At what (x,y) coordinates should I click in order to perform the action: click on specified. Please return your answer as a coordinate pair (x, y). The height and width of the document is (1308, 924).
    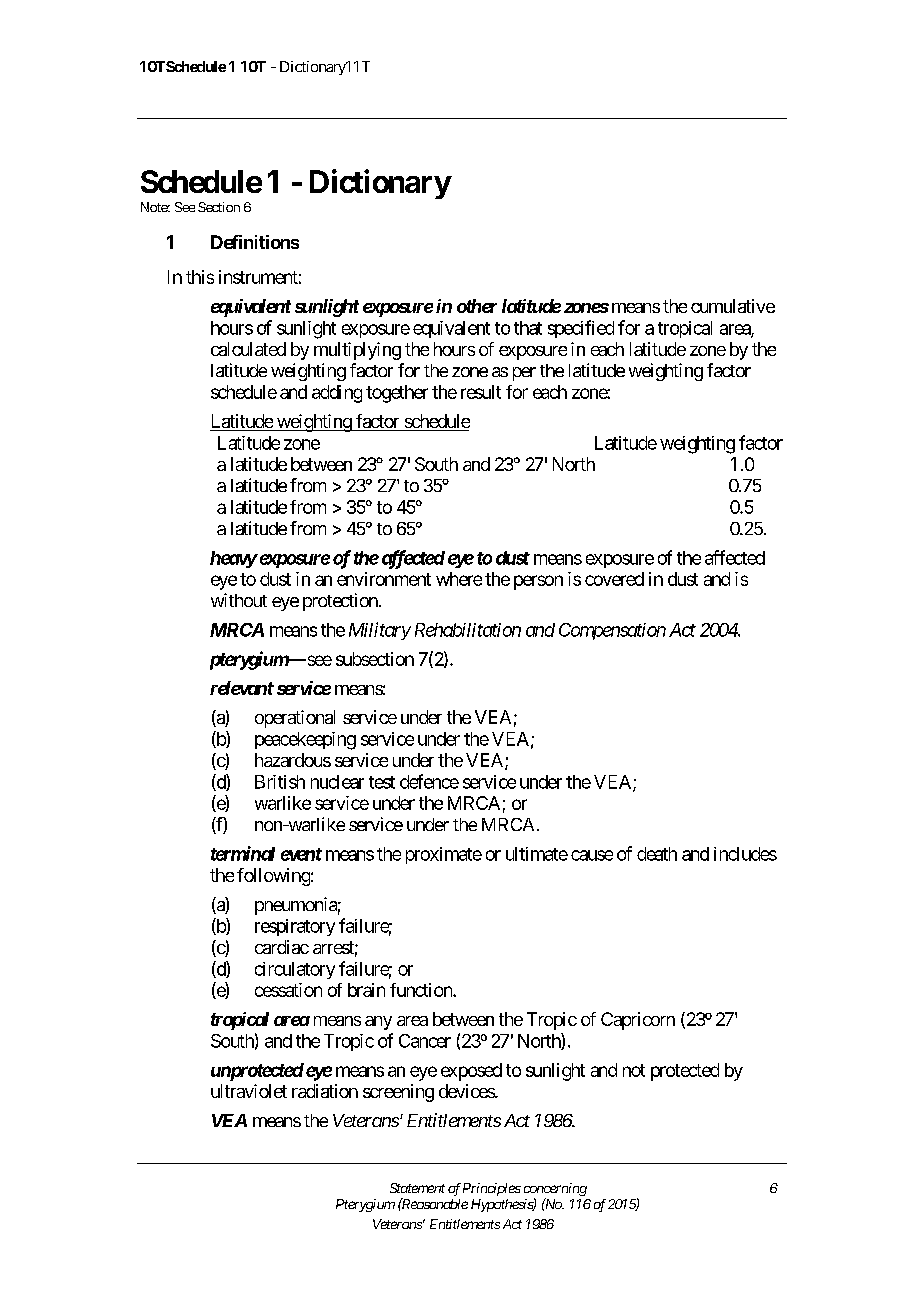
    Looking at the image, I should click on (581, 329).
